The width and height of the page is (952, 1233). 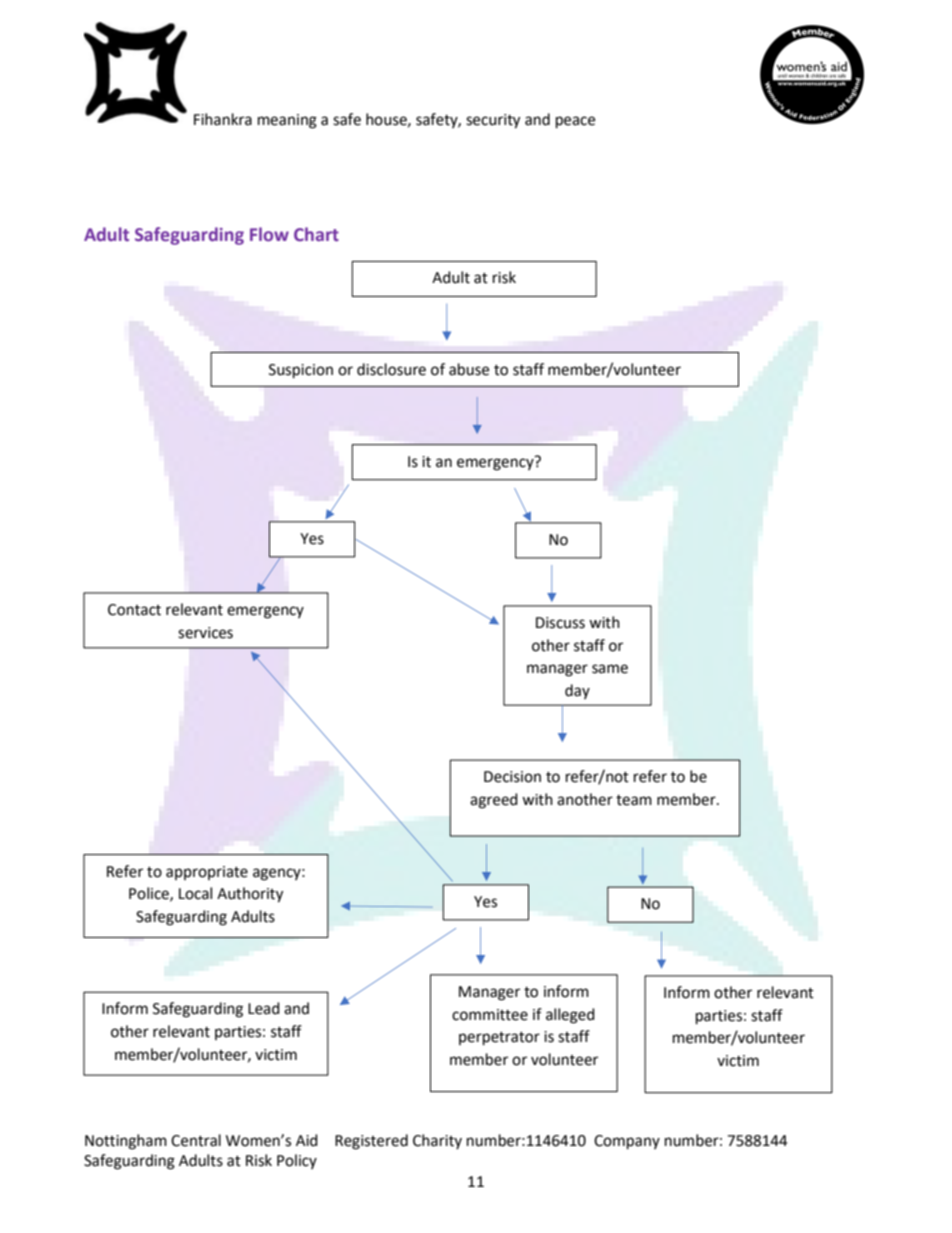 What do you see at coordinates (610, 669) in the page?
I see `same` at bounding box center [610, 669].
